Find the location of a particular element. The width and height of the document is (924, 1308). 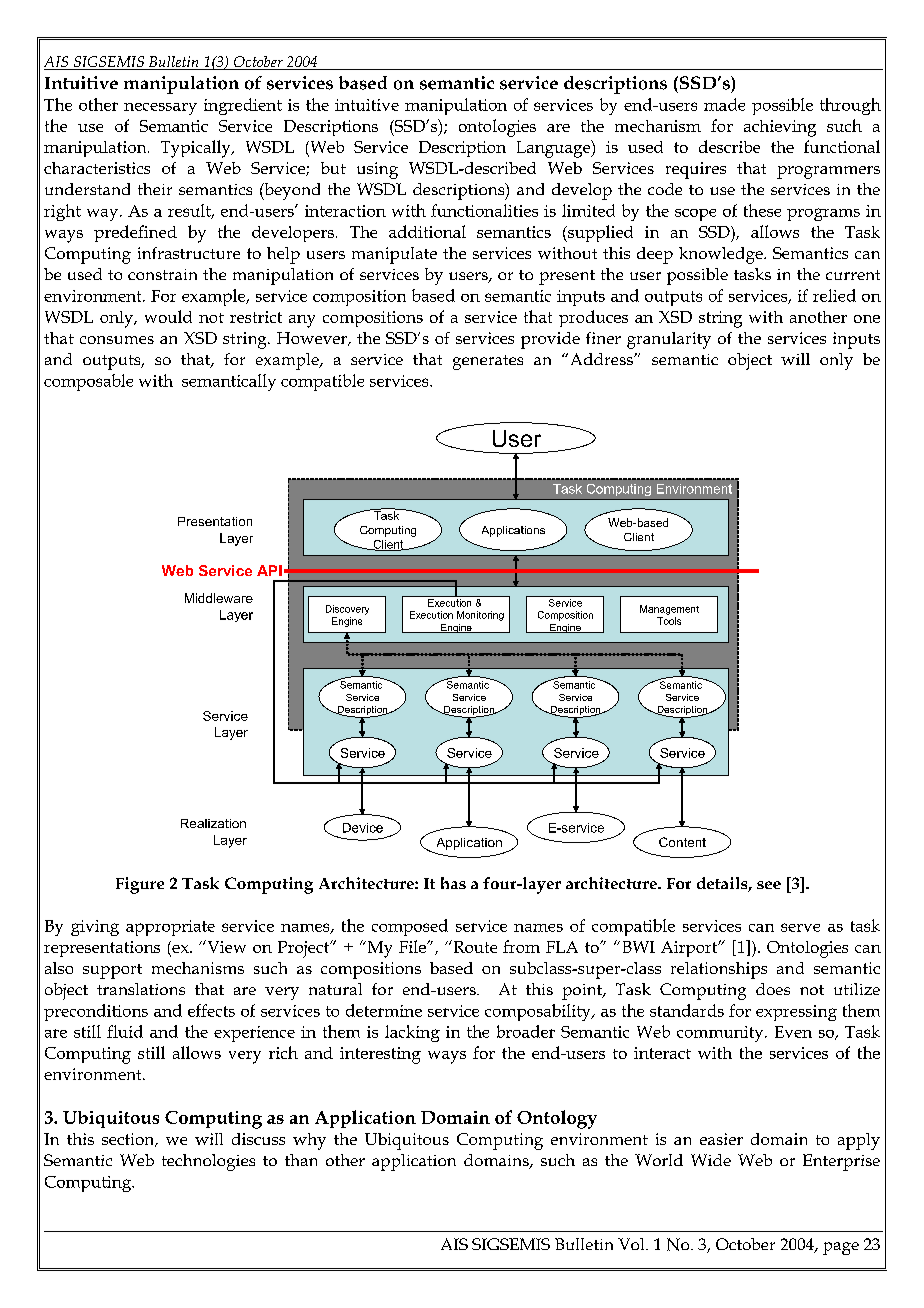

Ontology is located at coordinates (557, 1119).
